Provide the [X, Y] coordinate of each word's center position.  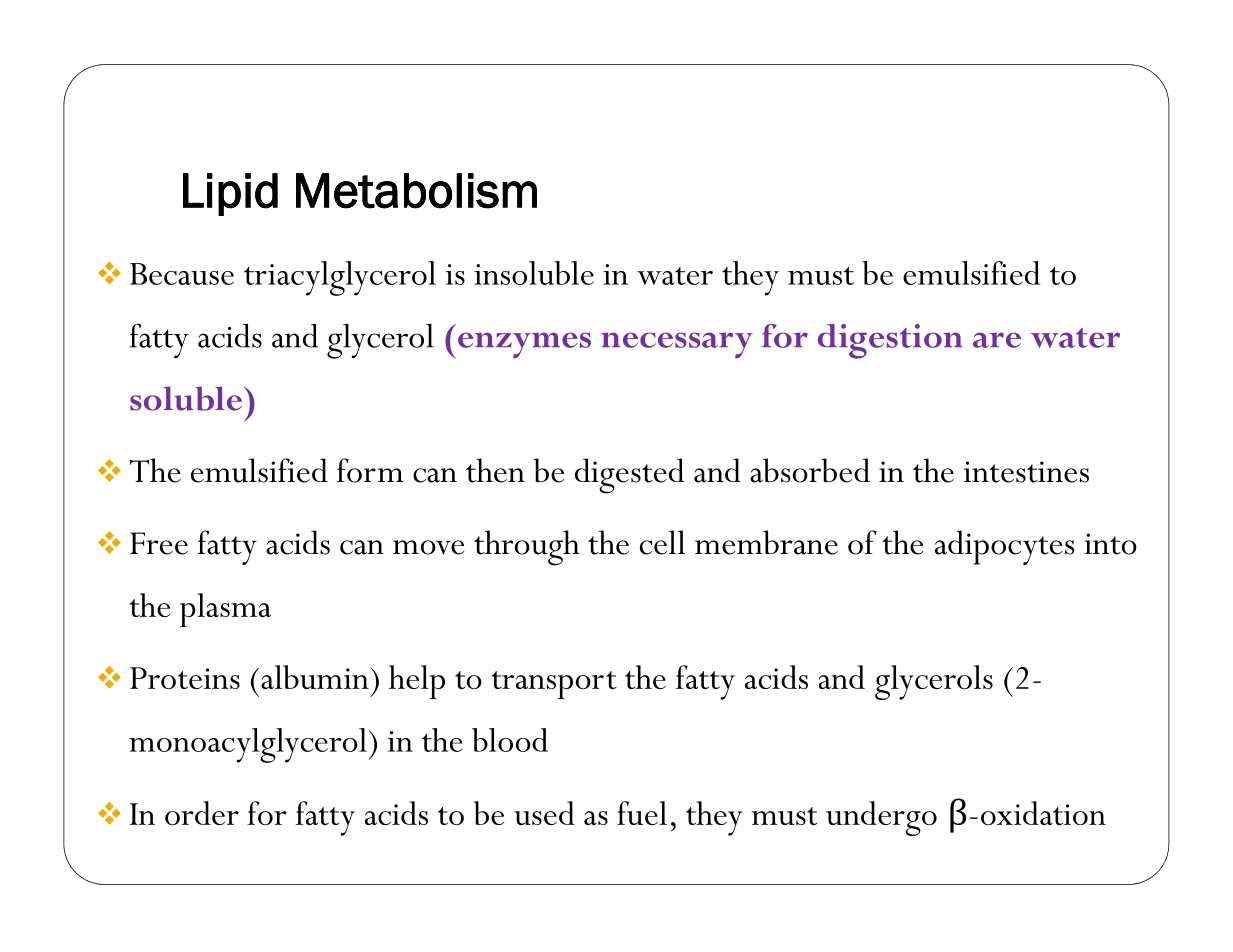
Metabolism [416, 191]
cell [662, 542]
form [370, 470]
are [997, 340]
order [202, 813]
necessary [677, 345]
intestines [1026, 472]
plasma [225, 610]
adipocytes [1005, 547]
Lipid [230, 194]
